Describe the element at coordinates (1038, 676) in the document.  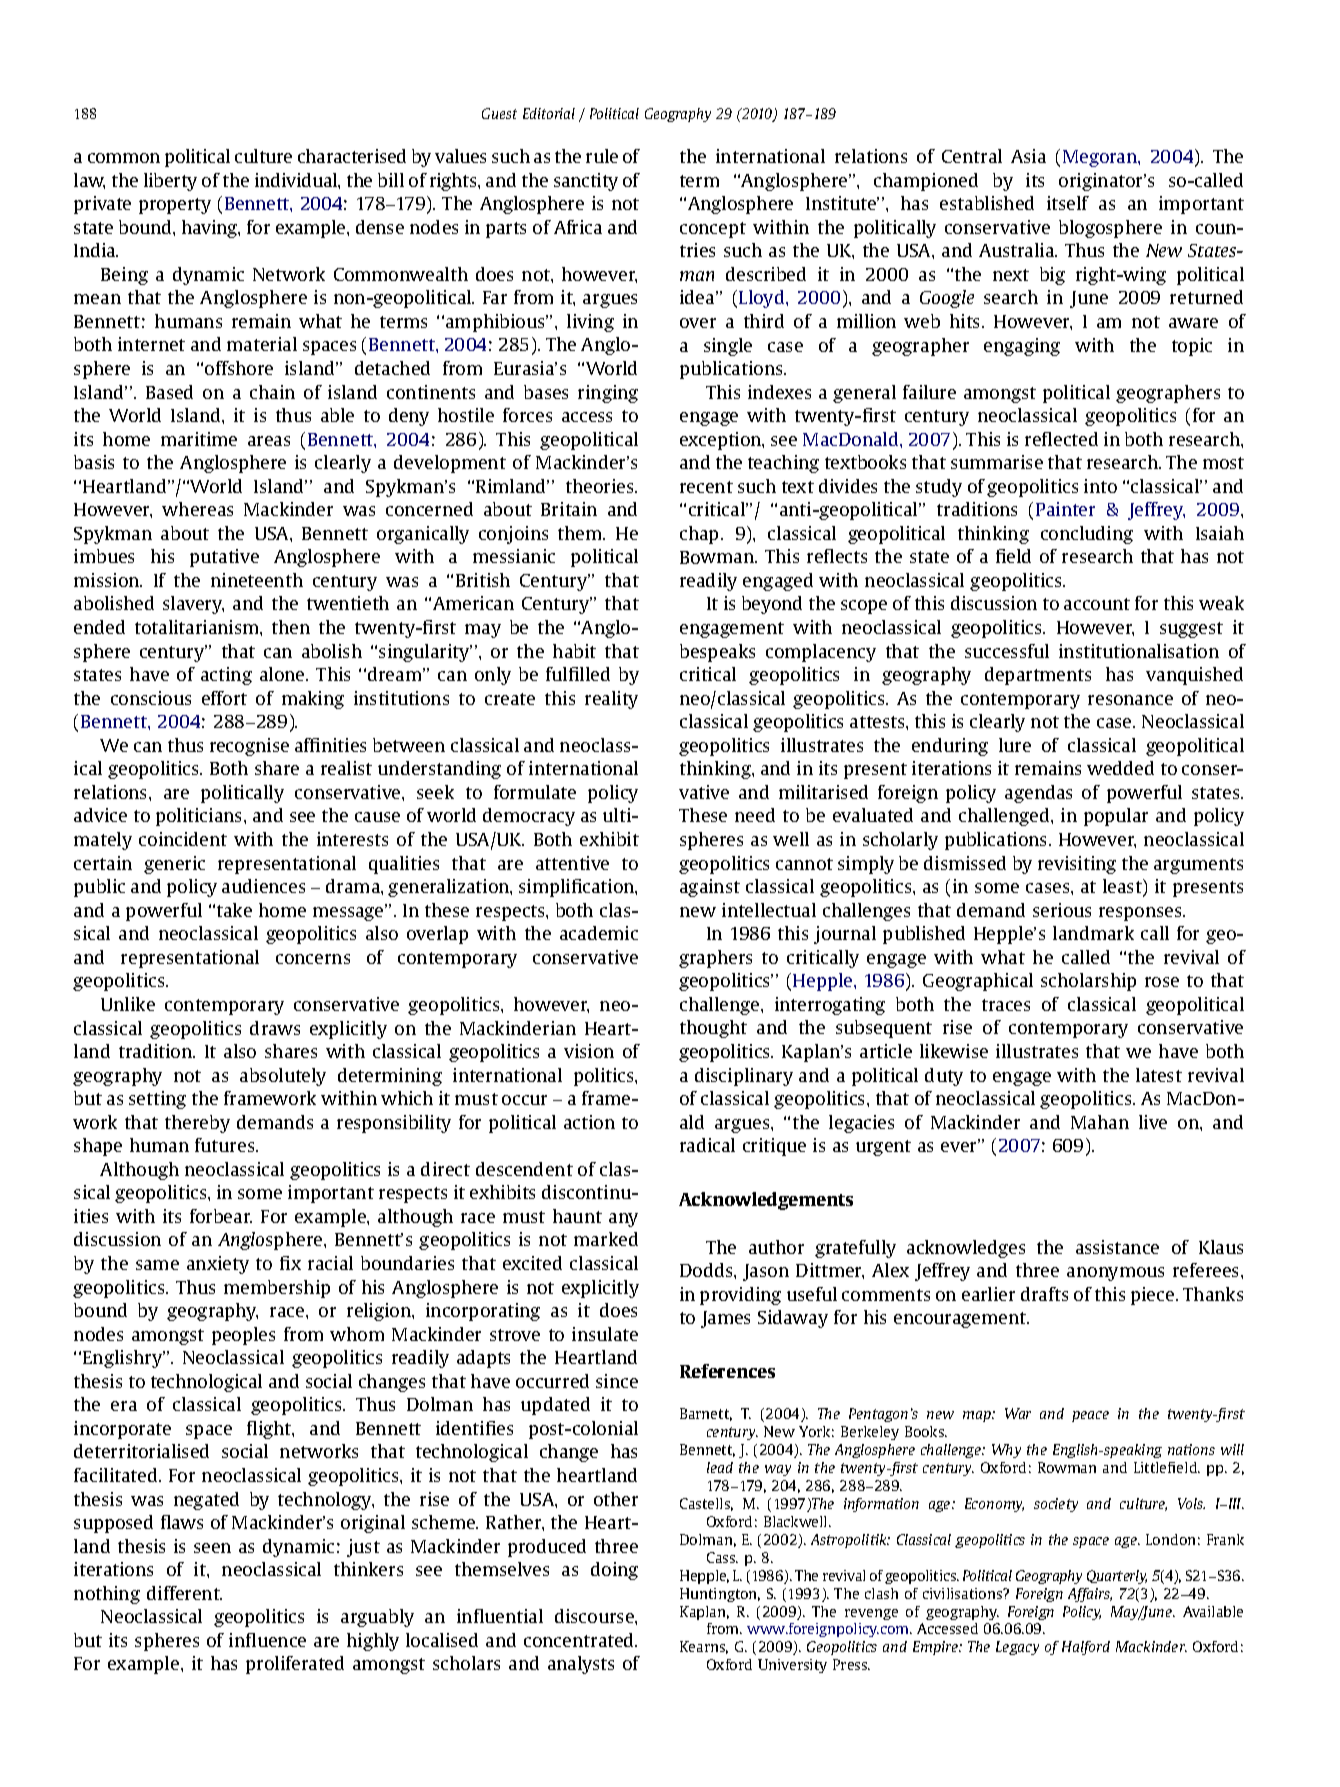
I see `departments` at that location.
